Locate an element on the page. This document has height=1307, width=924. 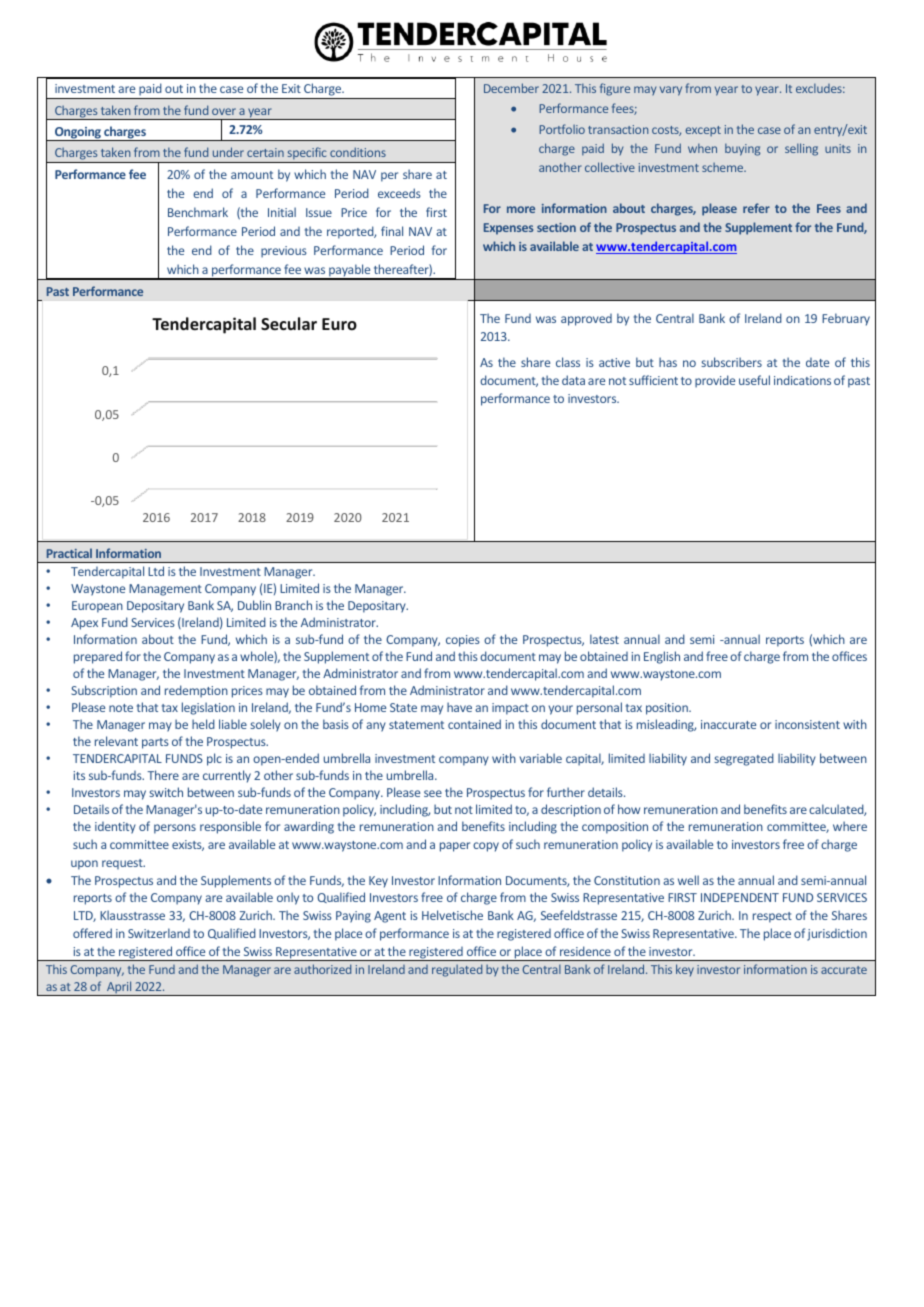
Management is located at coordinates (165, 590).
